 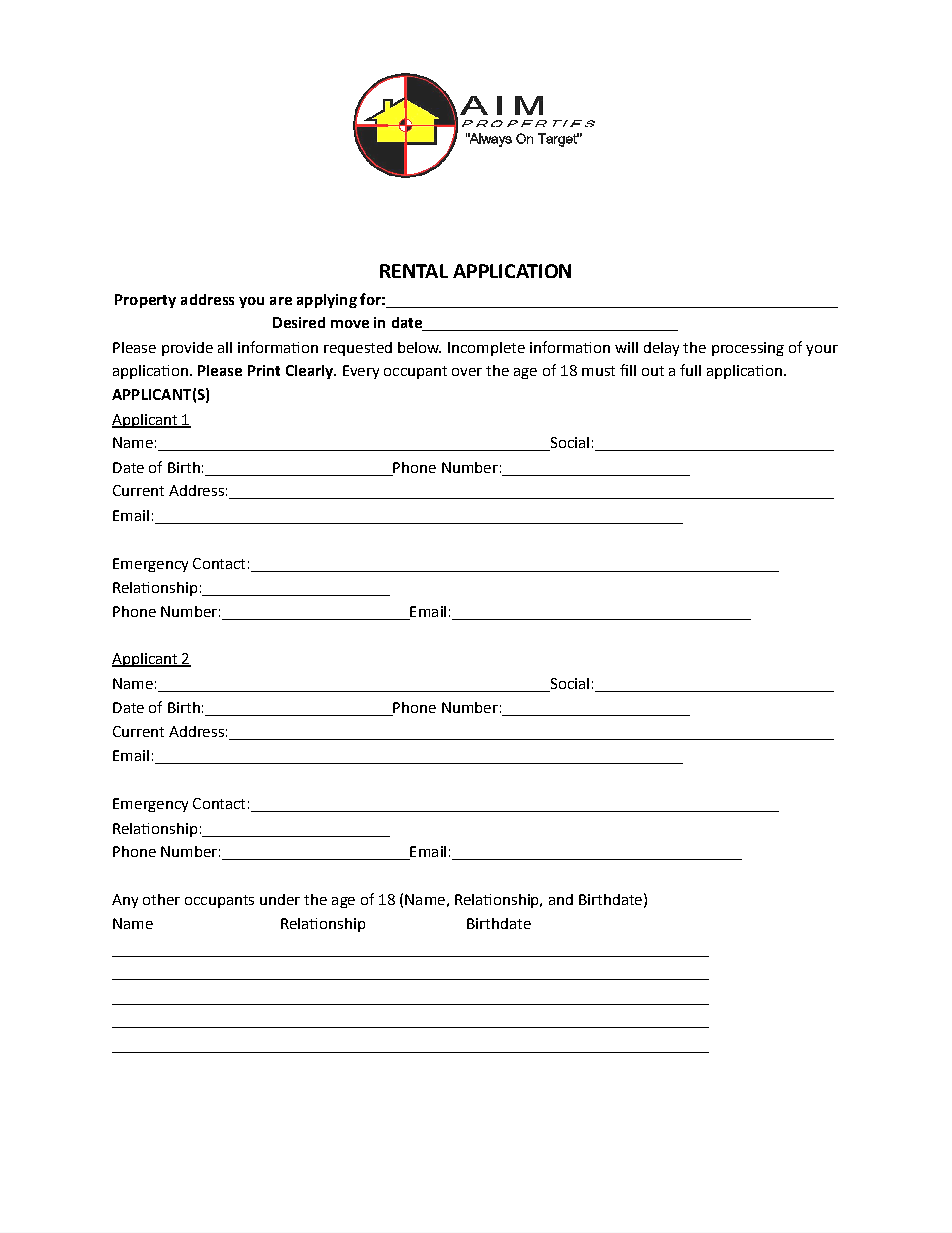 What do you see at coordinates (561, 899) in the screenshot?
I see `and` at bounding box center [561, 899].
